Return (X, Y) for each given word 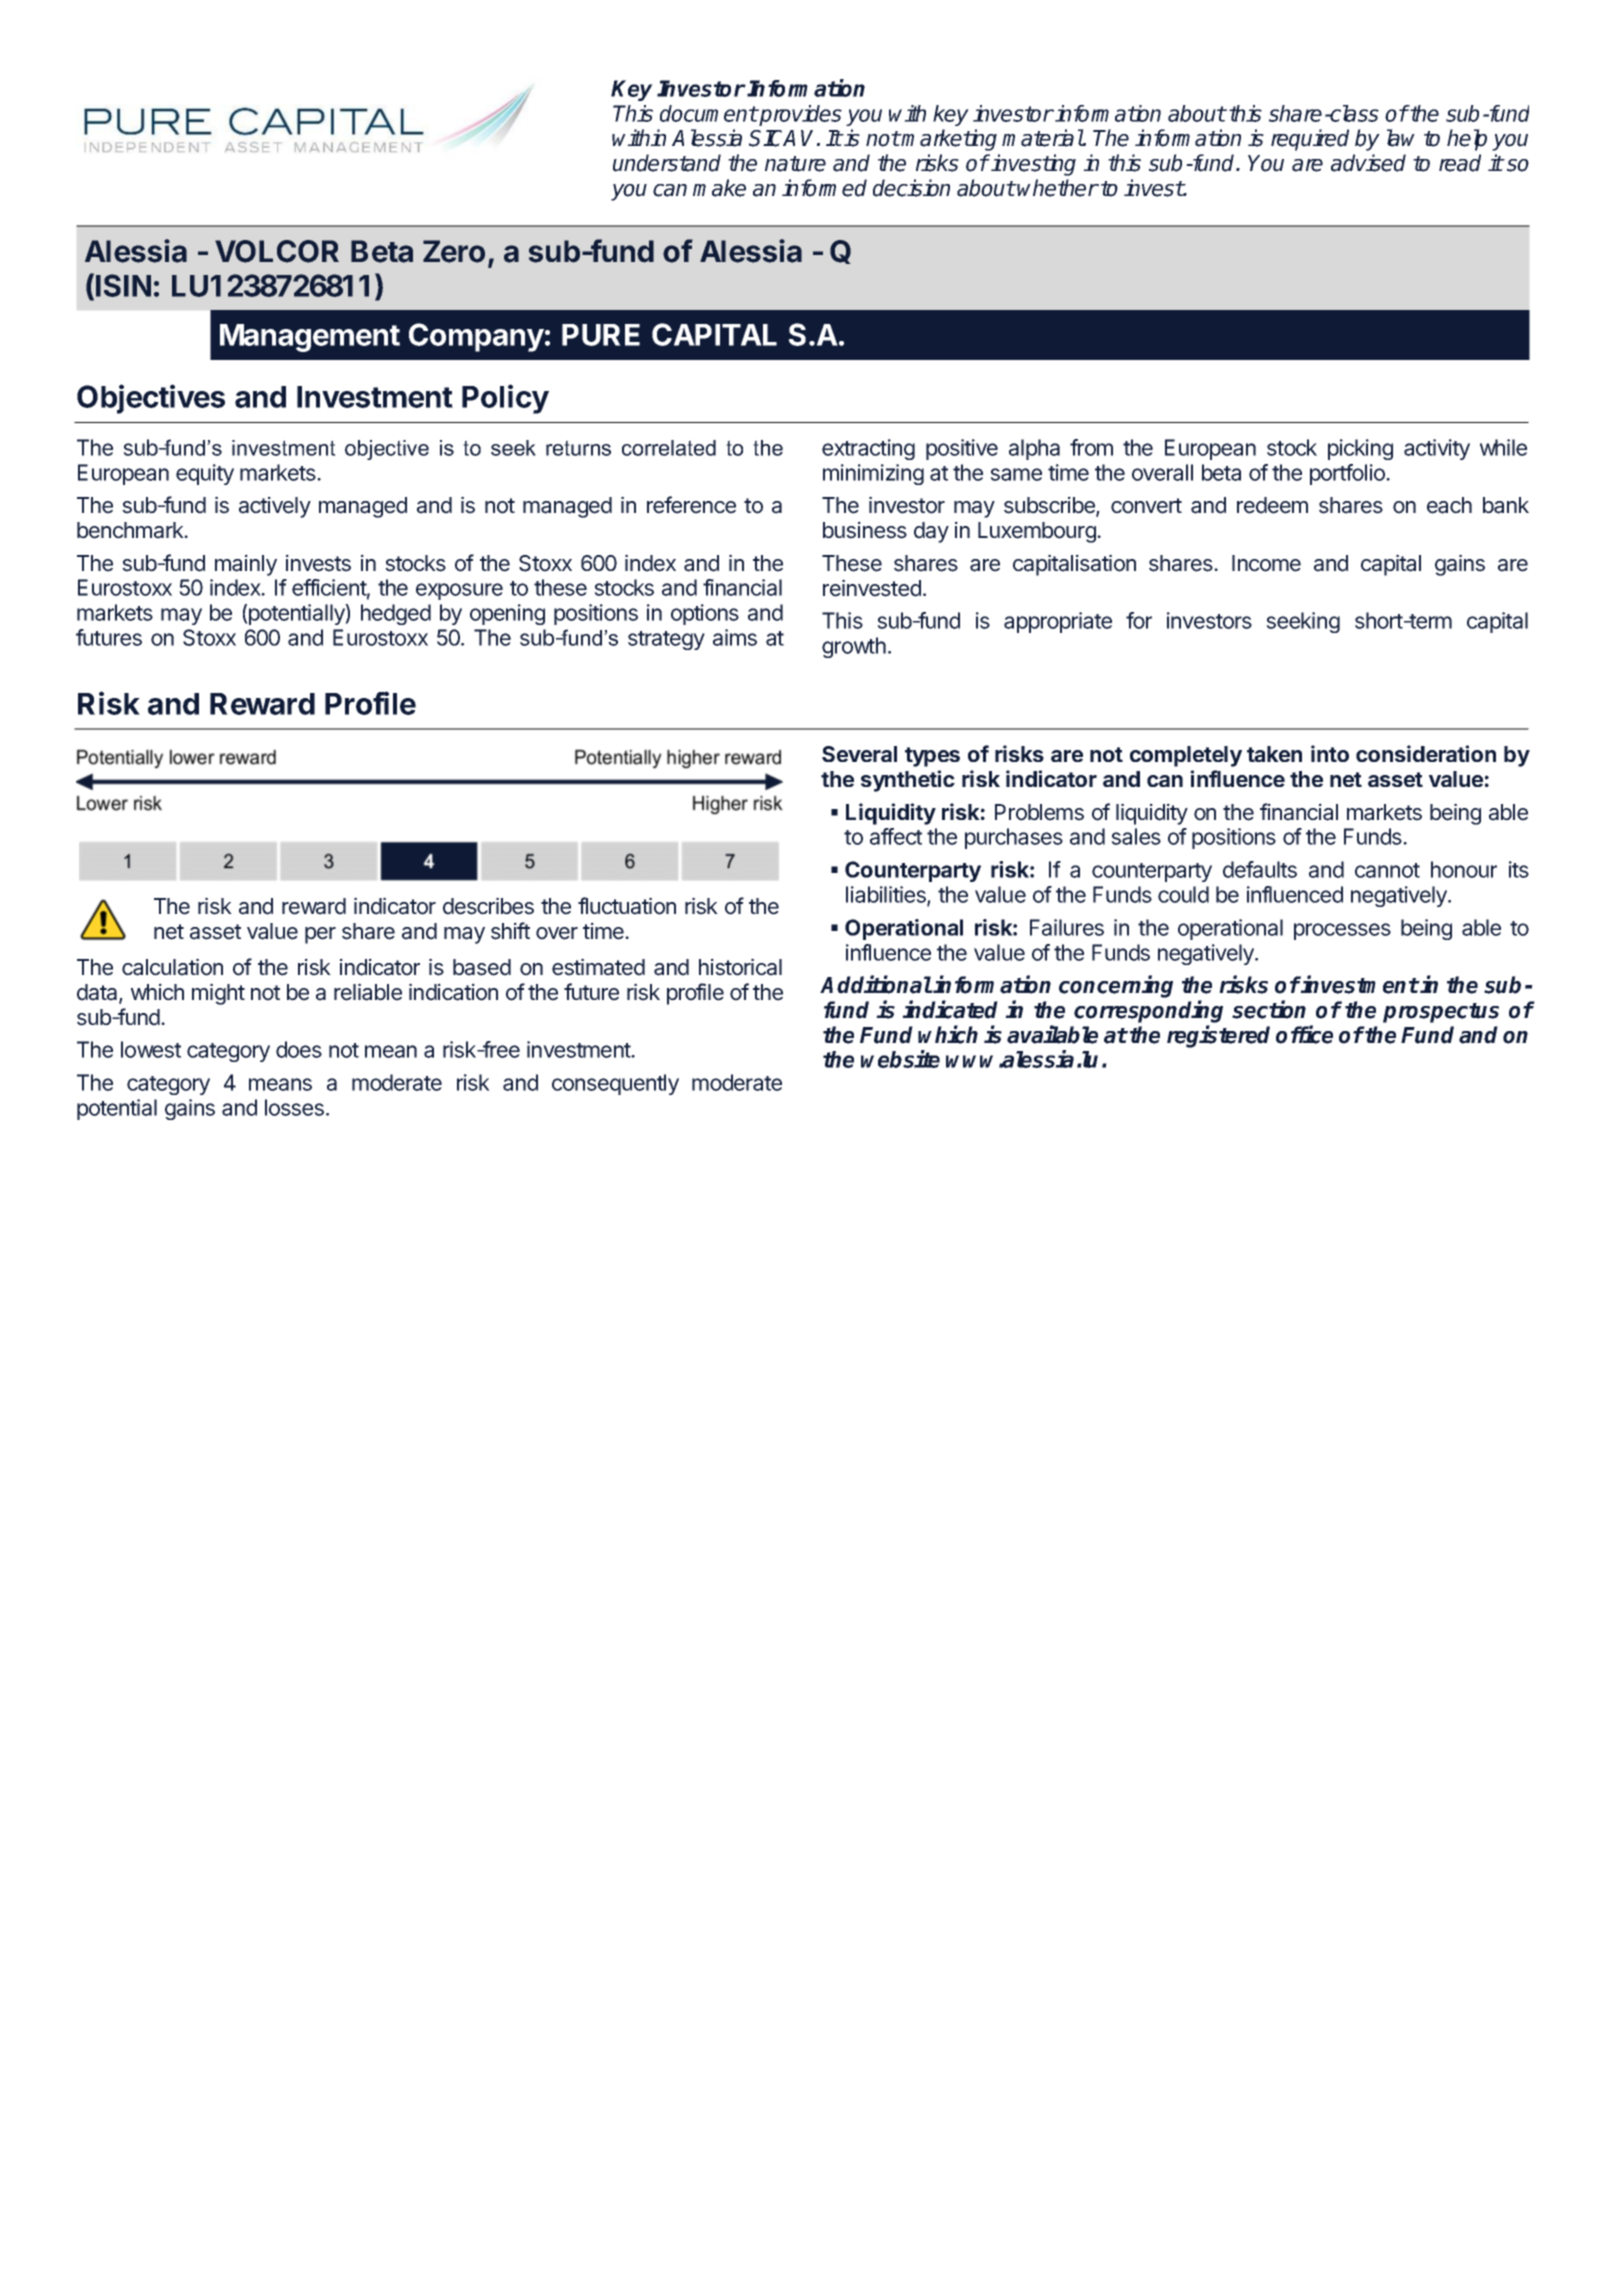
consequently (615, 1084)
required (1310, 140)
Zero (454, 251)
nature (795, 164)
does (299, 1049)
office (1304, 1034)
